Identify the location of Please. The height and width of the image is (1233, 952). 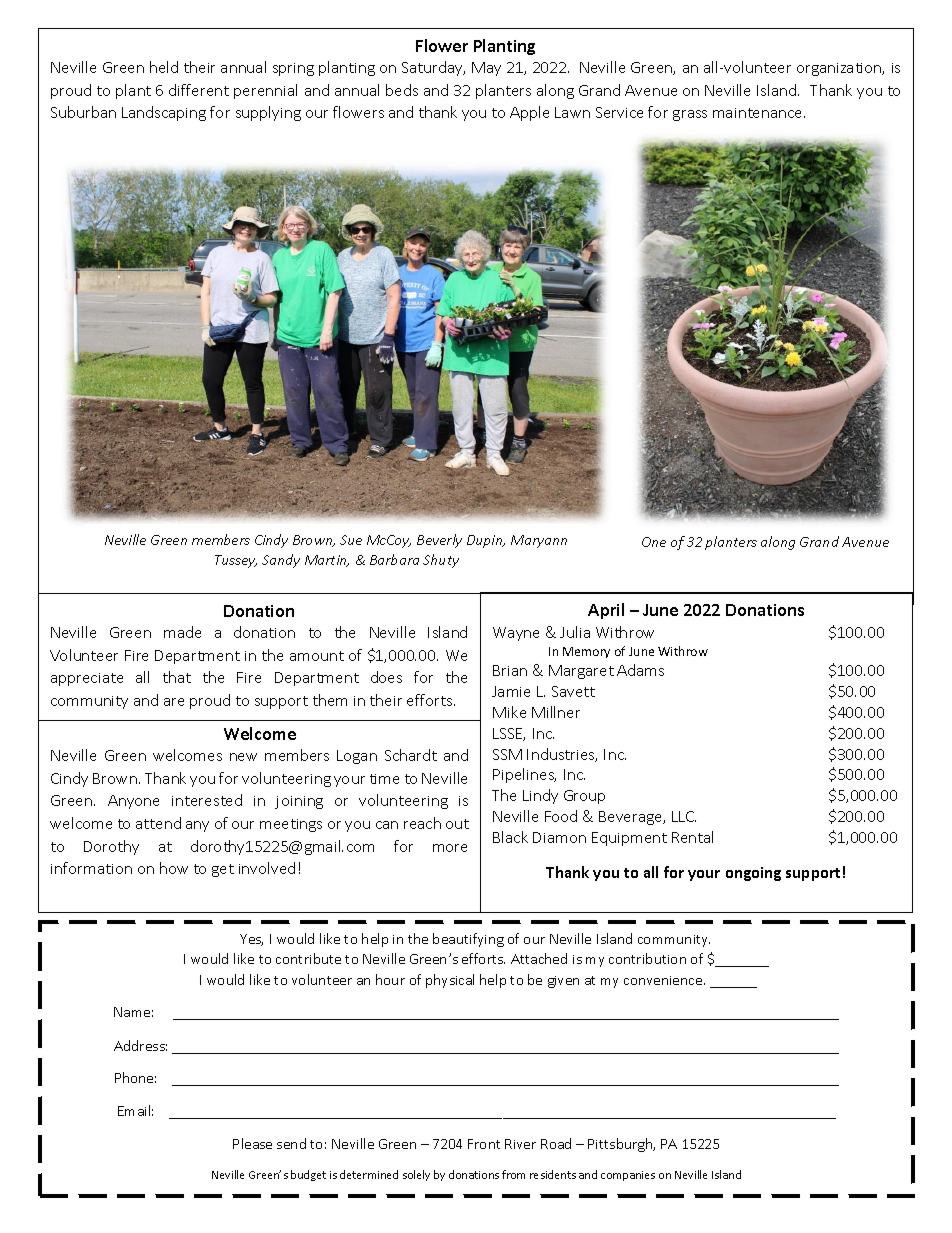
(252, 1143).
